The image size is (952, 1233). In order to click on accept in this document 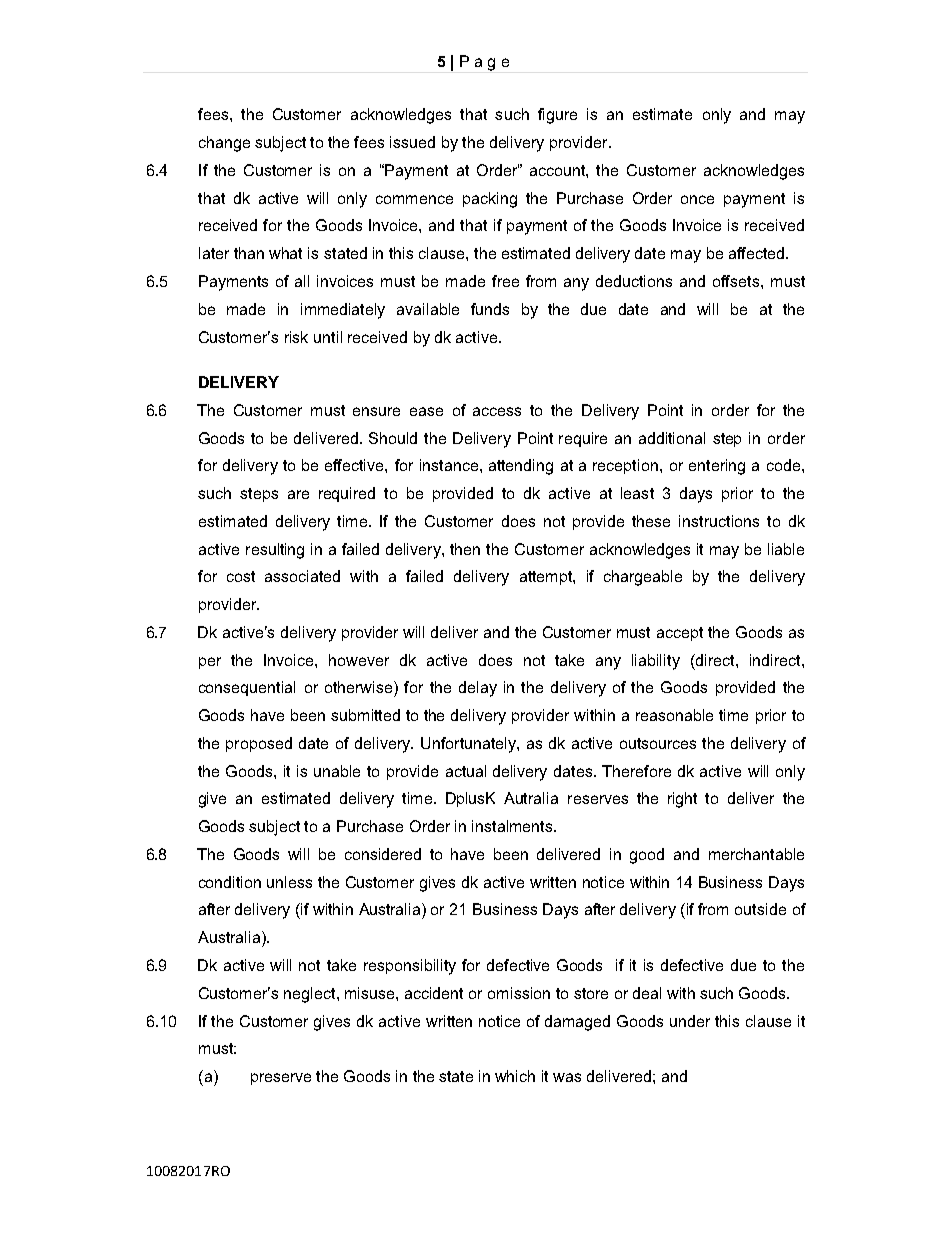, I will do `click(680, 634)`.
